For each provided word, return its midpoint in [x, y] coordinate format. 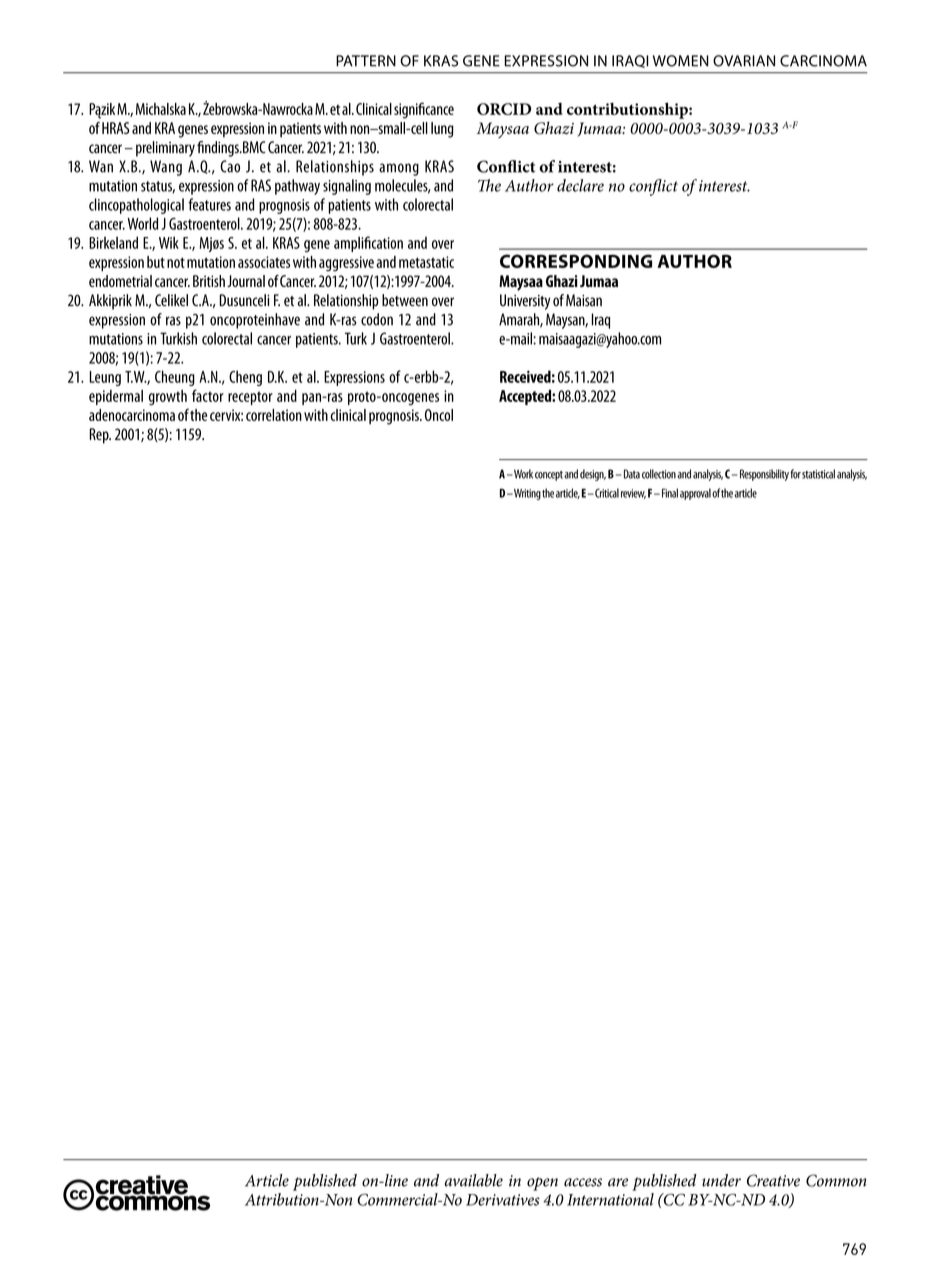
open [542, 1184]
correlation [274, 415]
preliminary [165, 149]
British [209, 281]
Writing [526, 494]
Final [670, 493]
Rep [100, 436]
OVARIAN [744, 61]
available [474, 1180]
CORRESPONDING [576, 261]
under [721, 1180]
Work [522, 474]
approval [695, 494]
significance [424, 110]
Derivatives [503, 1200]
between [405, 300]
